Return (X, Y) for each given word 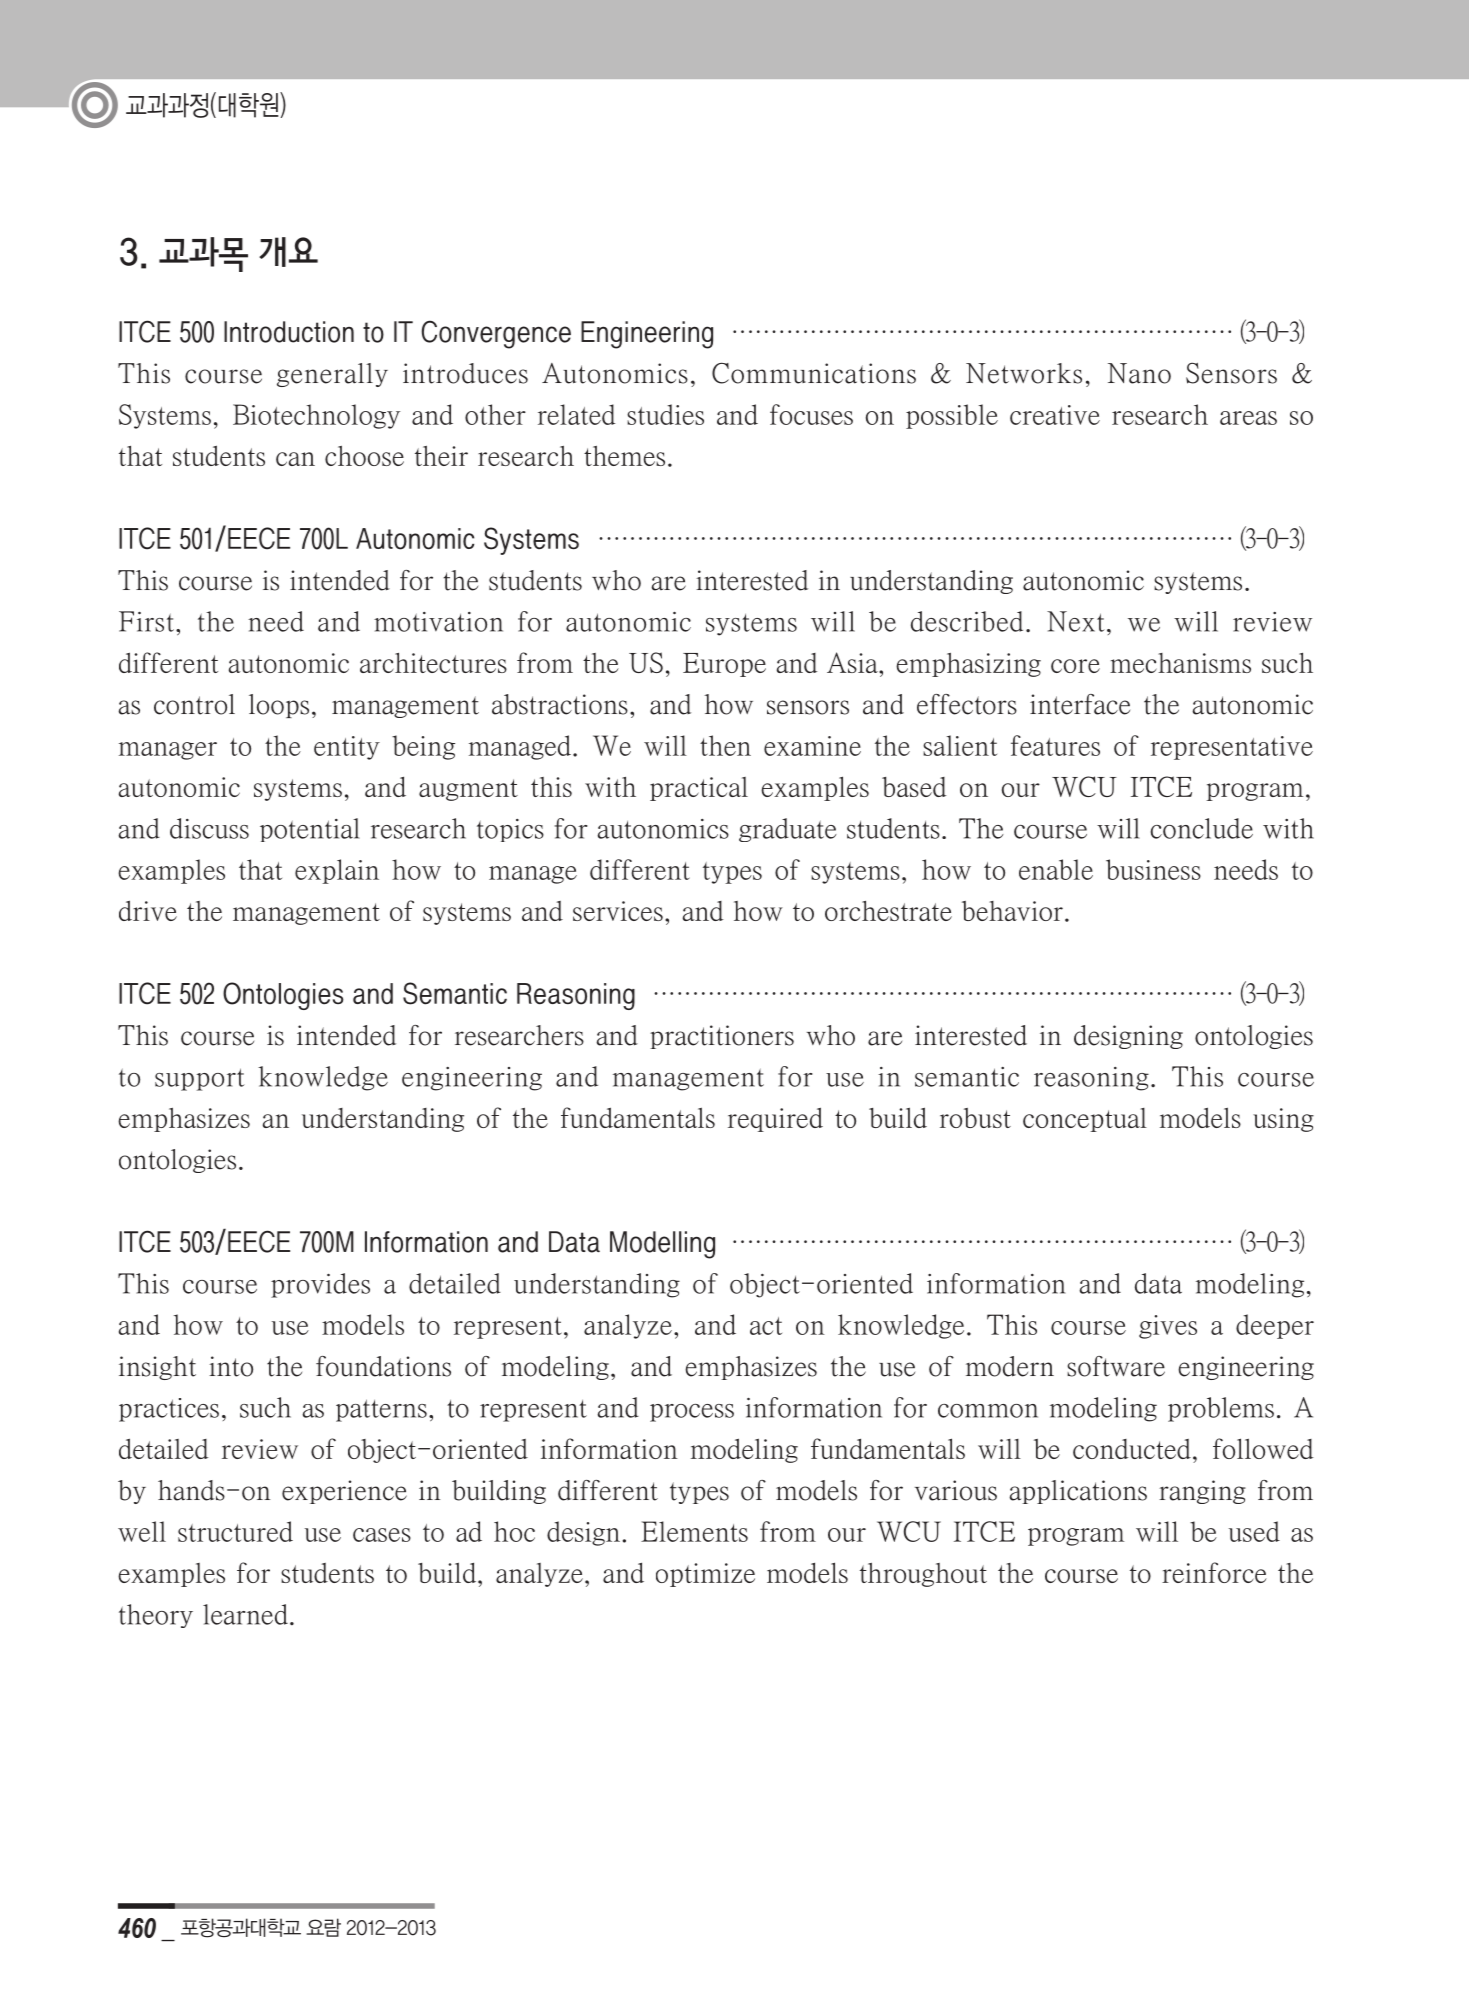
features (1055, 745)
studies (665, 414)
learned (245, 1614)
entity (347, 748)
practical (699, 789)
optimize (705, 1575)
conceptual (1085, 1120)
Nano (1139, 373)
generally (332, 375)
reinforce (1214, 1572)
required (775, 1119)
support (200, 1079)
